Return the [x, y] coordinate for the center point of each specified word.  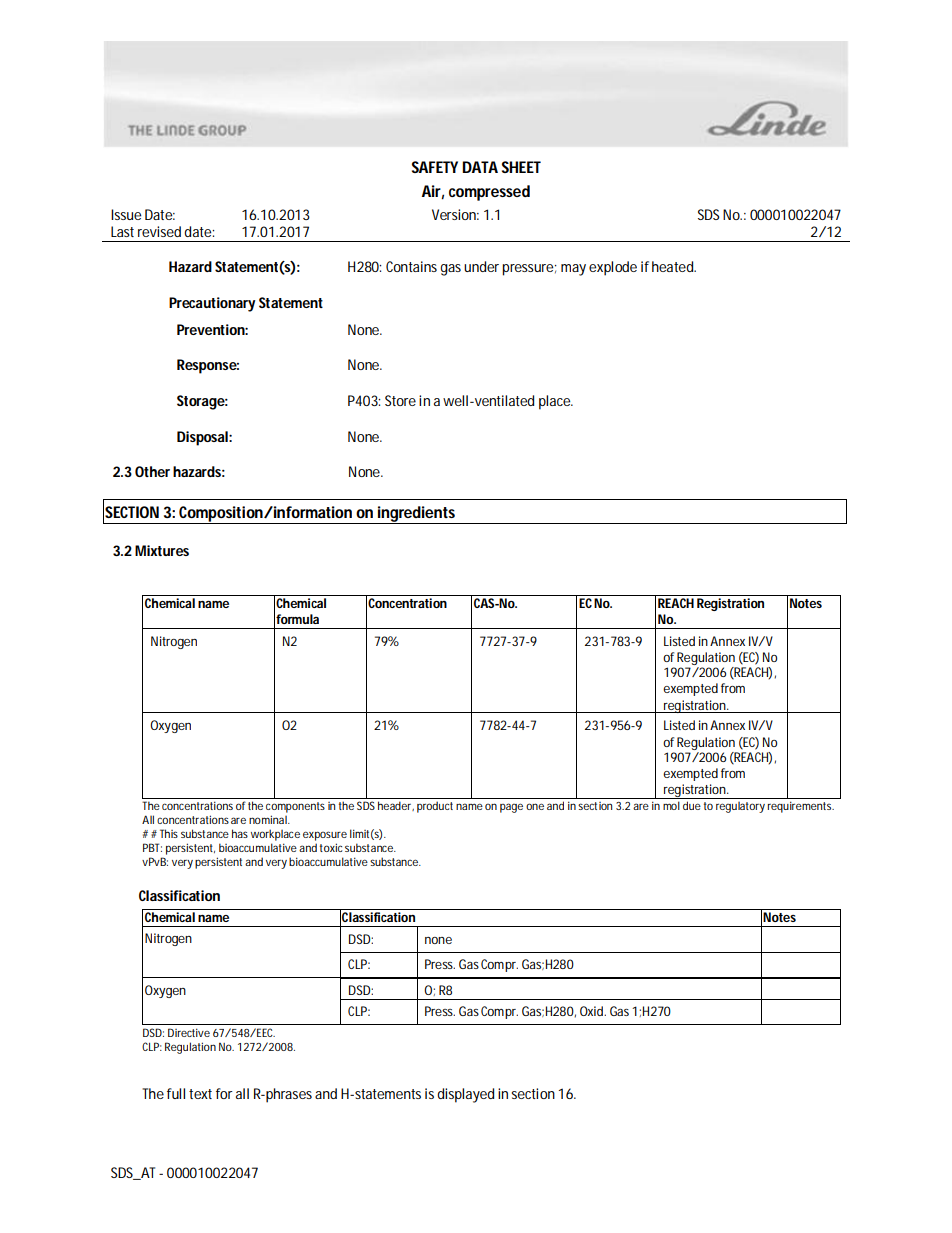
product [435, 807]
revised [159, 231]
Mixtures [162, 550]
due [692, 805]
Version [454, 214]
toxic [331, 847]
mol [671, 805]
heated [673, 266]
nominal [269, 819]
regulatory [740, 807]
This [169, 833]
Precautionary [212, 304]
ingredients [416, 515]
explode [613, 268]
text [200, 1094]
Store [400, 400]
